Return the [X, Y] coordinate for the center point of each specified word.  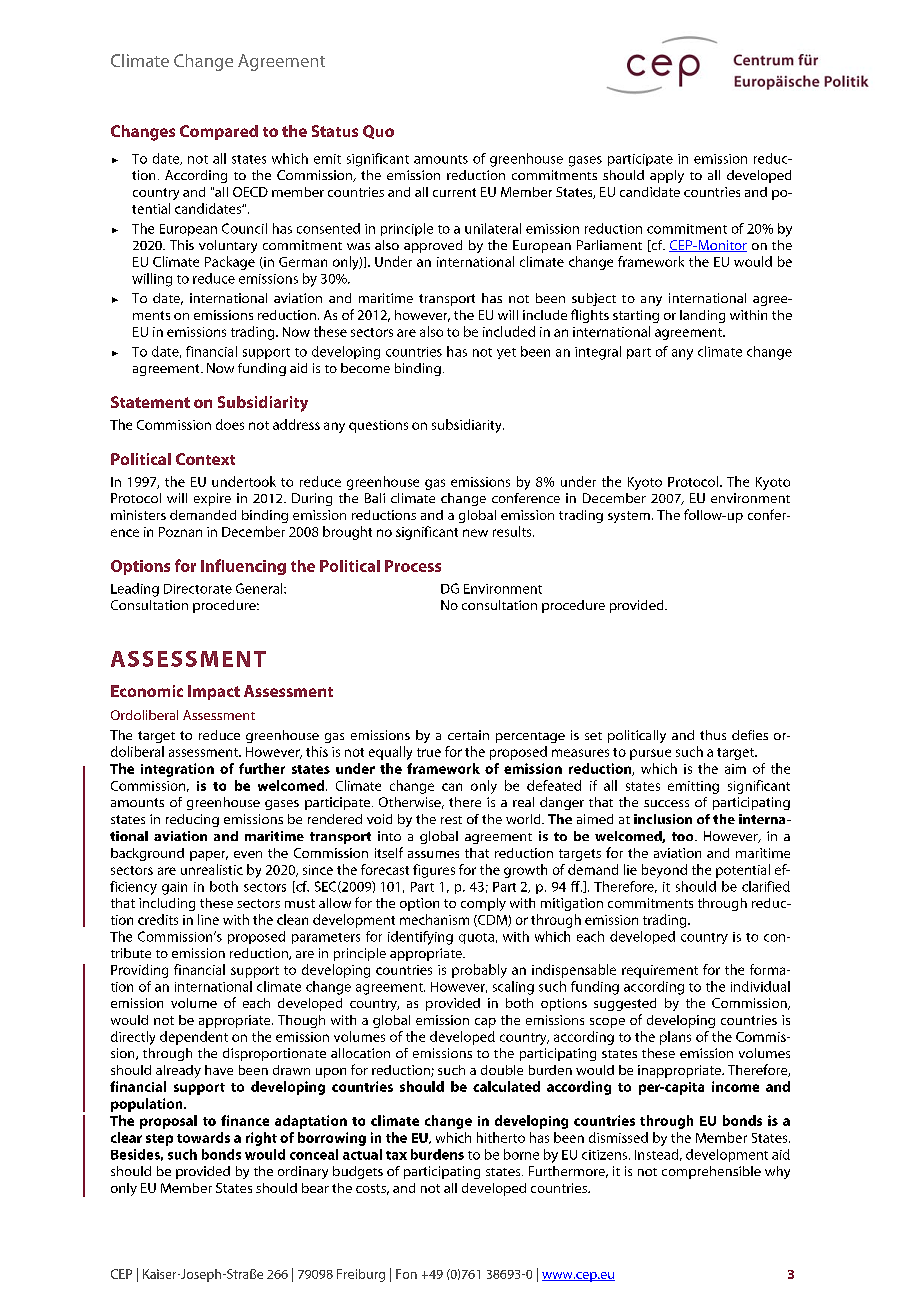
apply [667, 176]
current [454, 192]
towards [203, 1137]
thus [713, 735]
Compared [219, 132]
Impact [214, 692]
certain [468, 735]
